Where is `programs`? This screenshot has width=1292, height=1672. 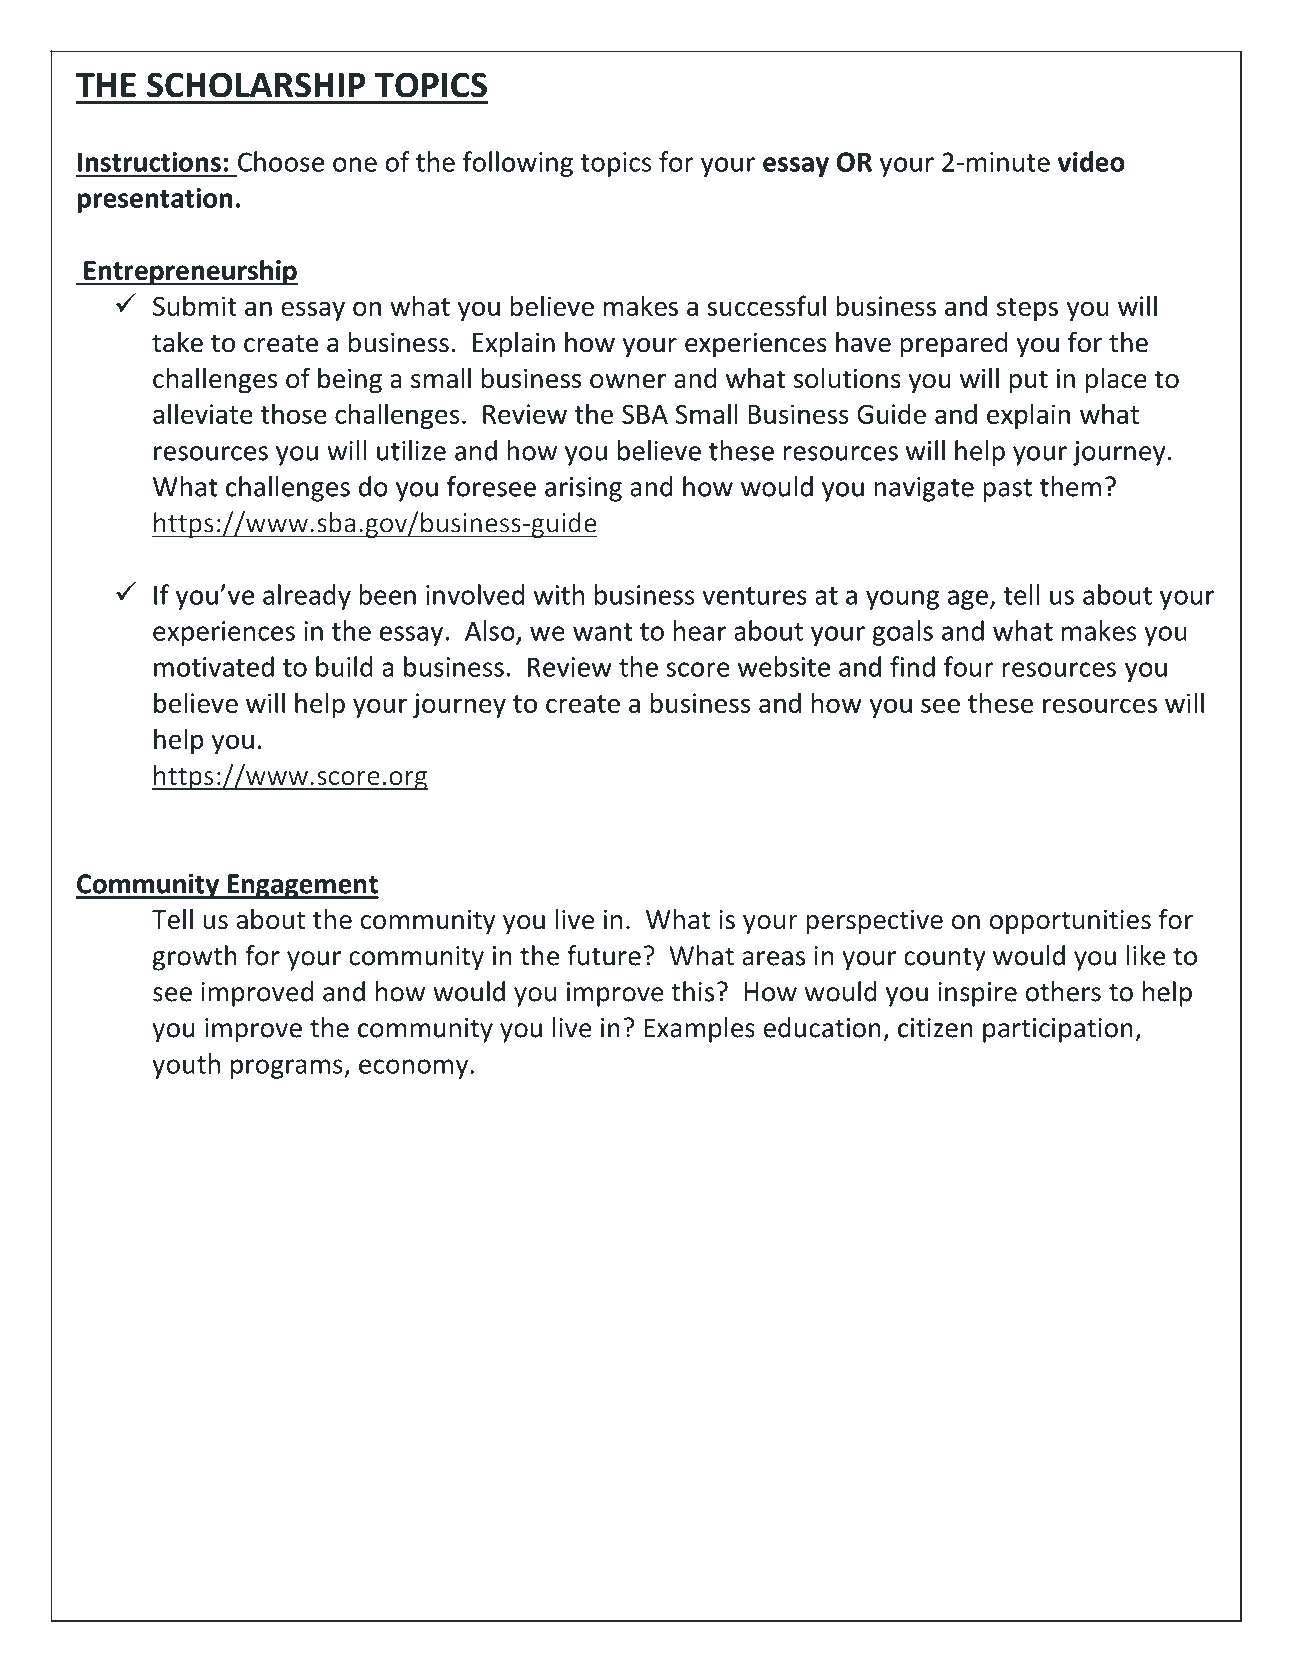 programs is located at coordinates (288, 1069).
